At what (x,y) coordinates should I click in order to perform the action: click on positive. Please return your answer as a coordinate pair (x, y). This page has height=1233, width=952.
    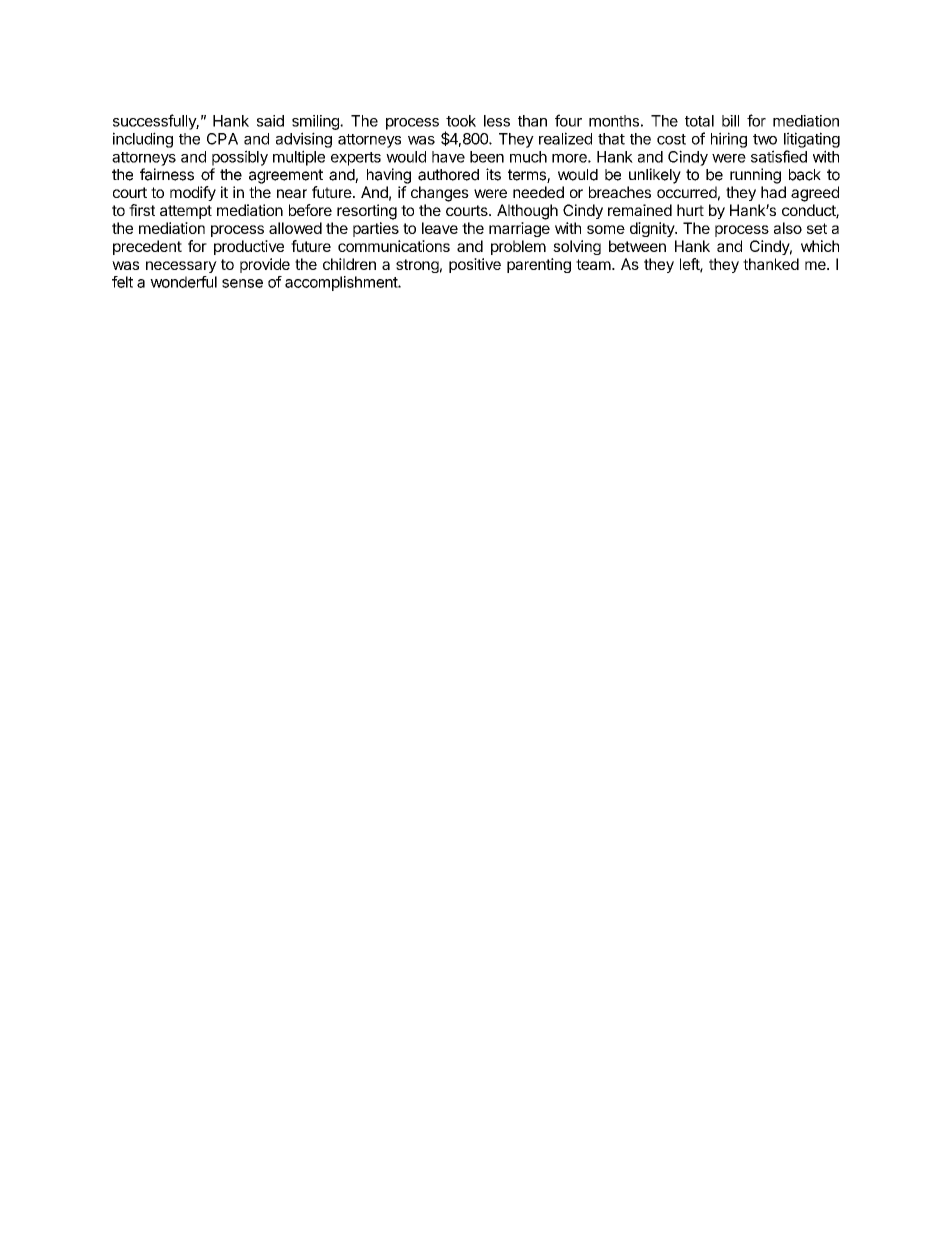
    Looking at the image, I should click on (475, 265).
